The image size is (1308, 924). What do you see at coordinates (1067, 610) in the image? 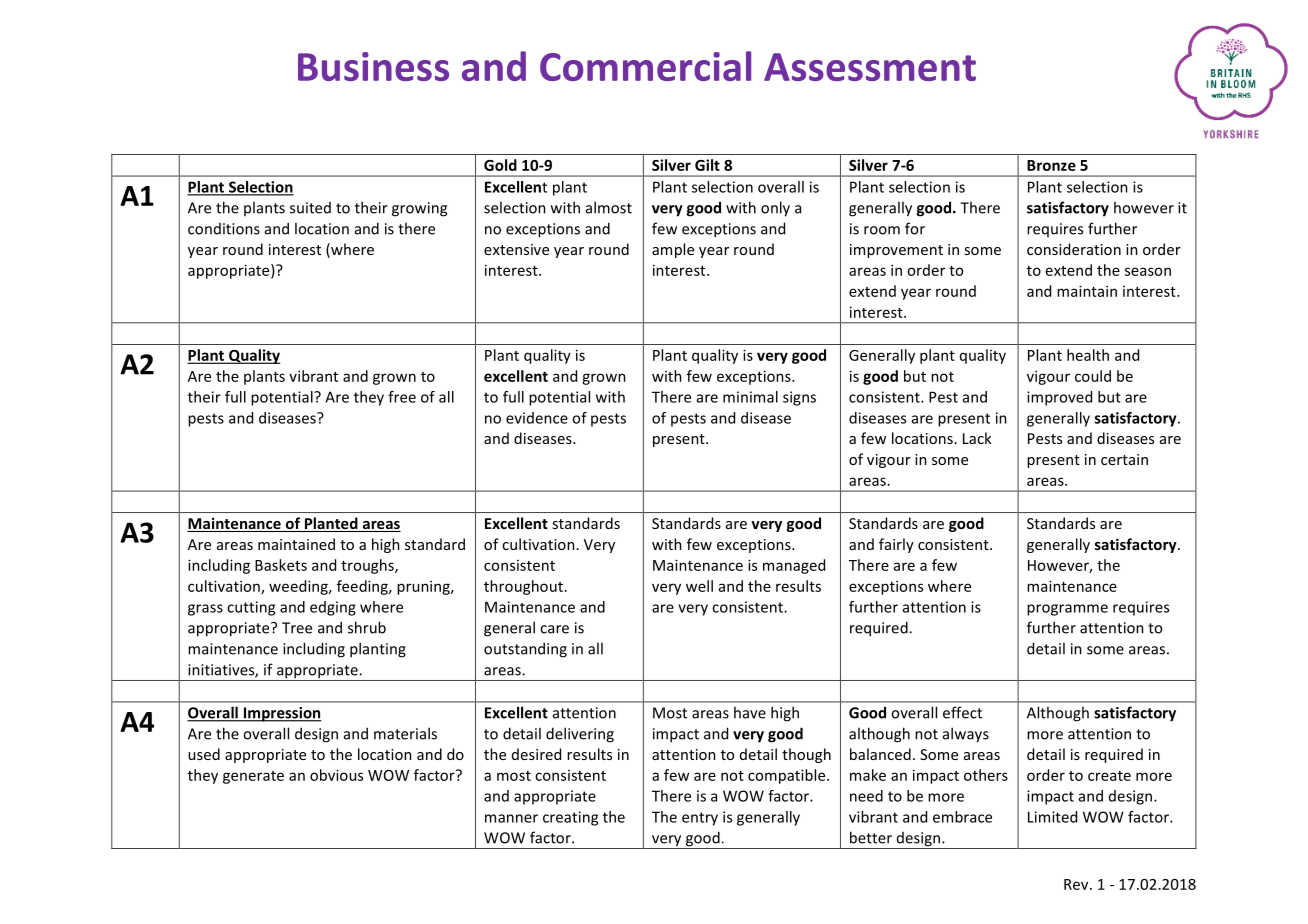
I see `programme` at bounding box center [1067, 610].
